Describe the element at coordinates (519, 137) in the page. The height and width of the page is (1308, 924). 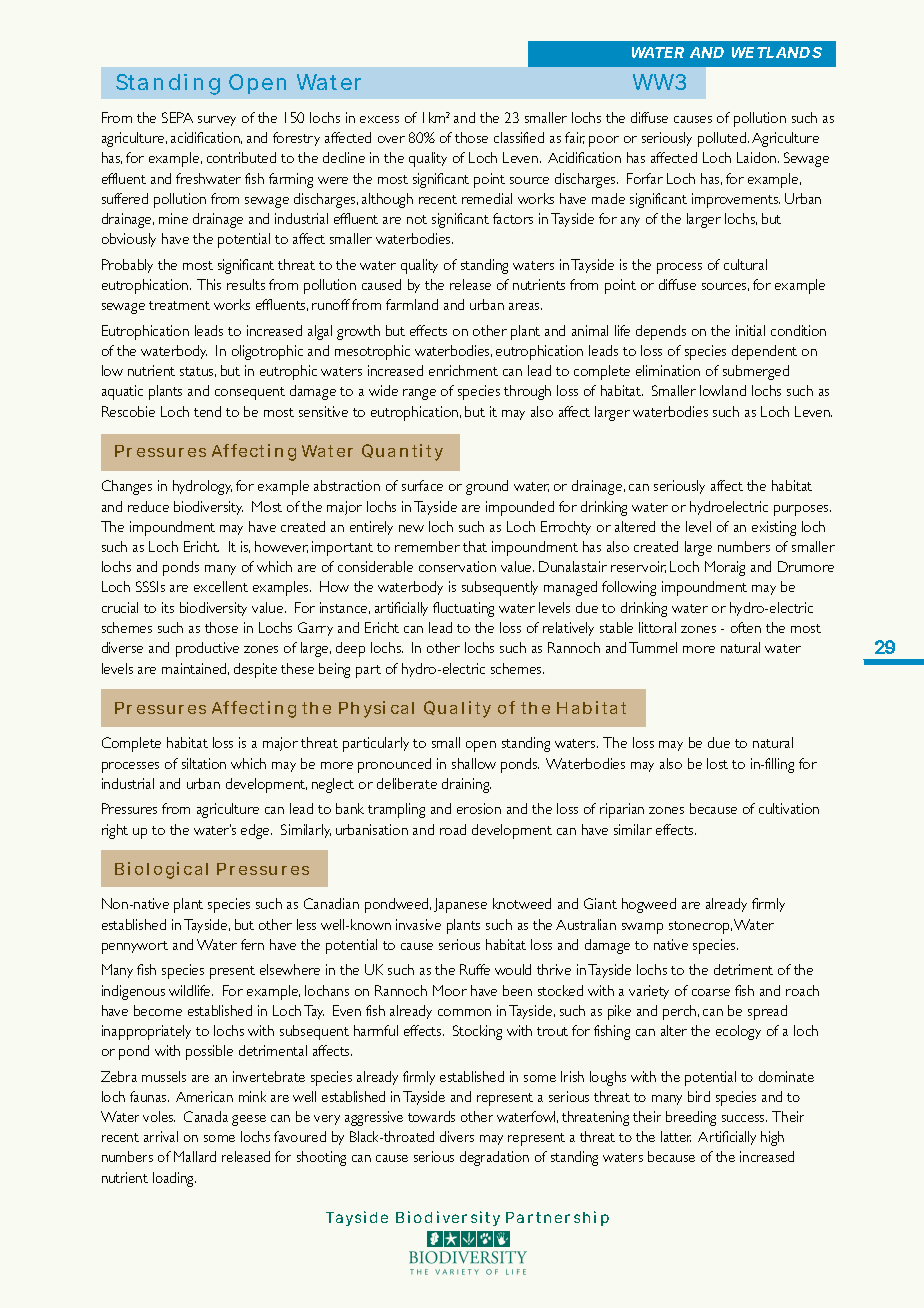
I see `classified` at that location.
